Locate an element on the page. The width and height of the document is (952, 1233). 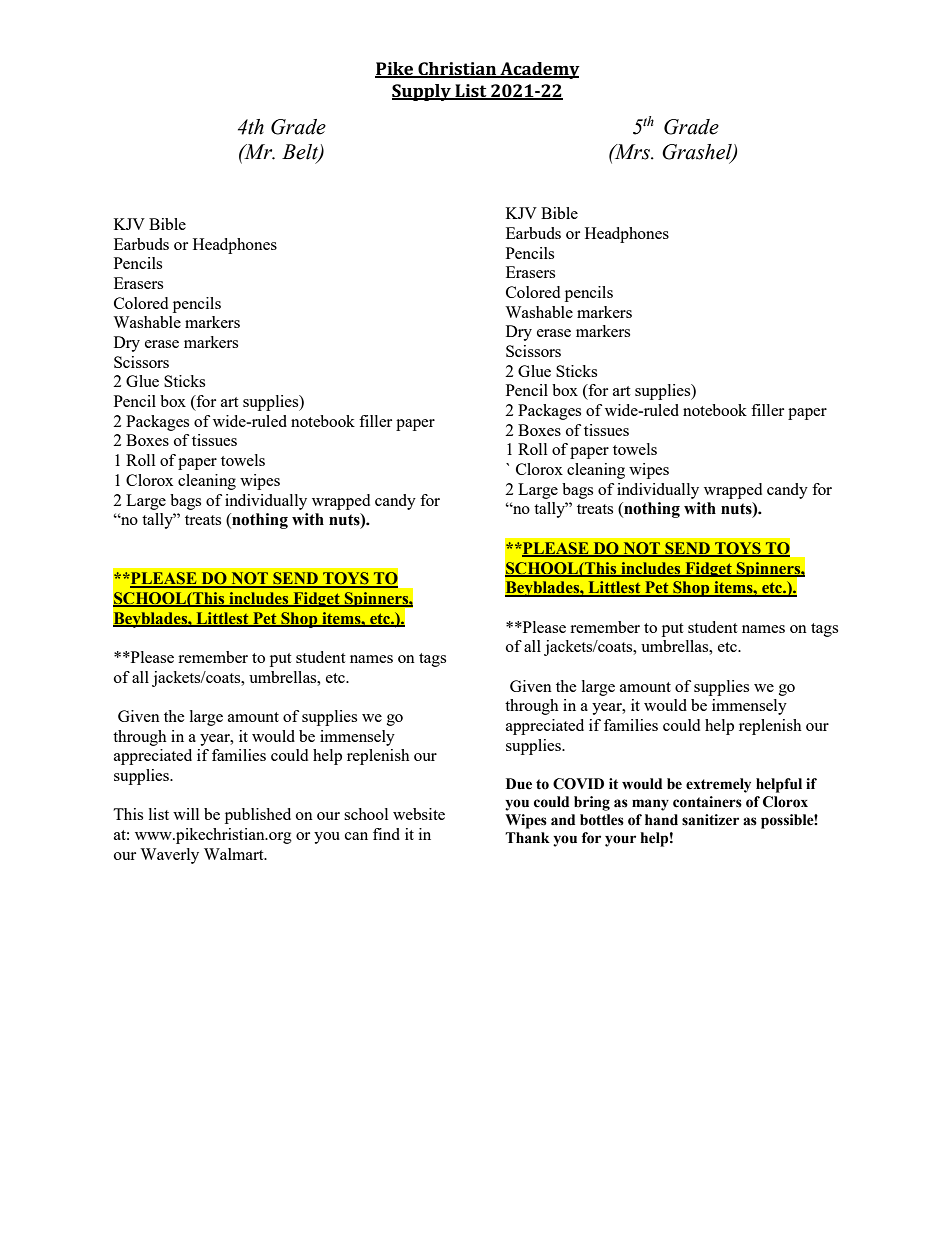
will is located at coordinates (186, 814).
